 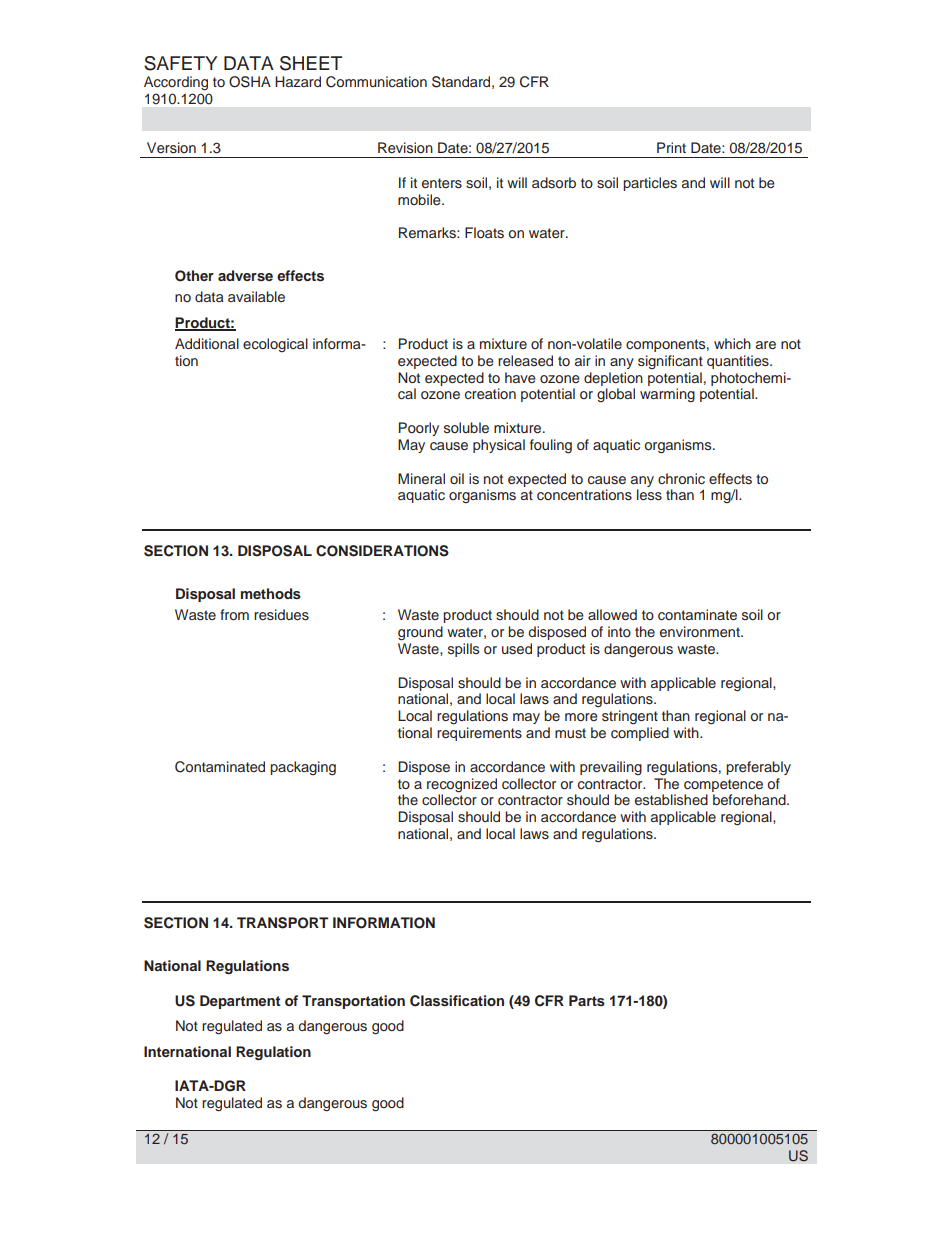 I want to click on established, so click(x=671, y=799).
